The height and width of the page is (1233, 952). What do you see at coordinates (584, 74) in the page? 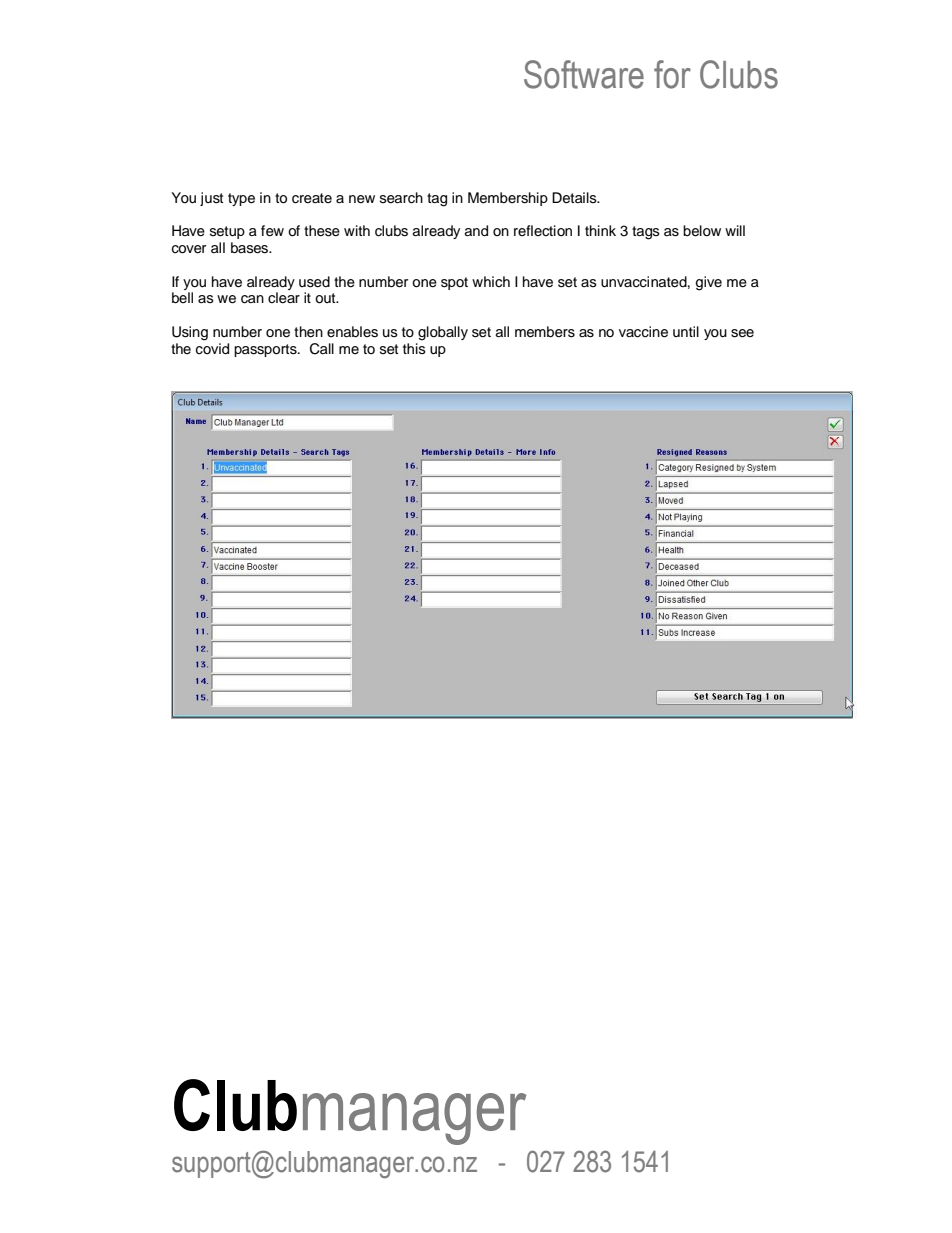
I see `Software` at bounding box center [584, 74].
